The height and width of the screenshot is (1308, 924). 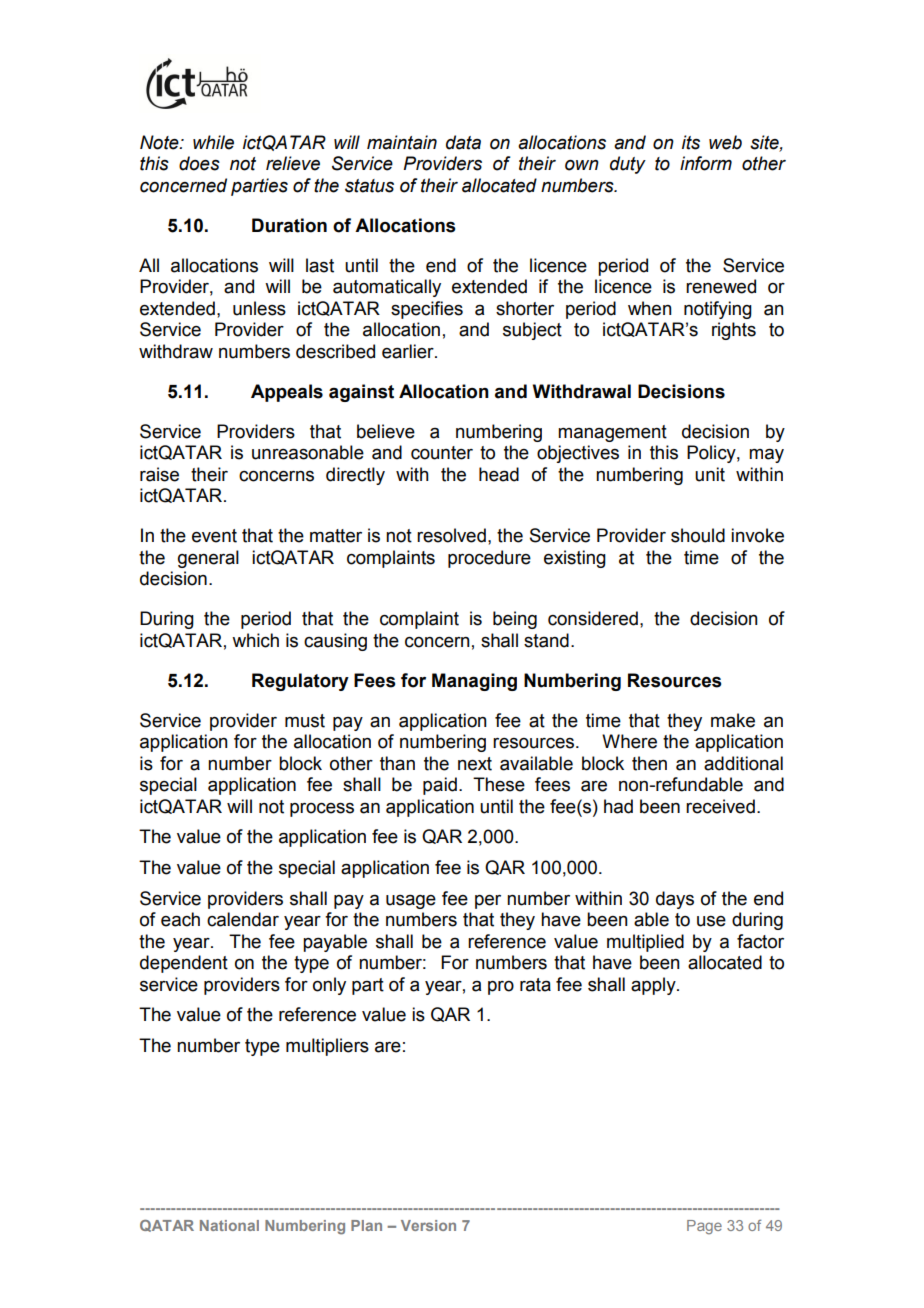 What do you see at coordinates (463, 142) in the screenshot?
I see `data` at bounding box center [463, 142].
